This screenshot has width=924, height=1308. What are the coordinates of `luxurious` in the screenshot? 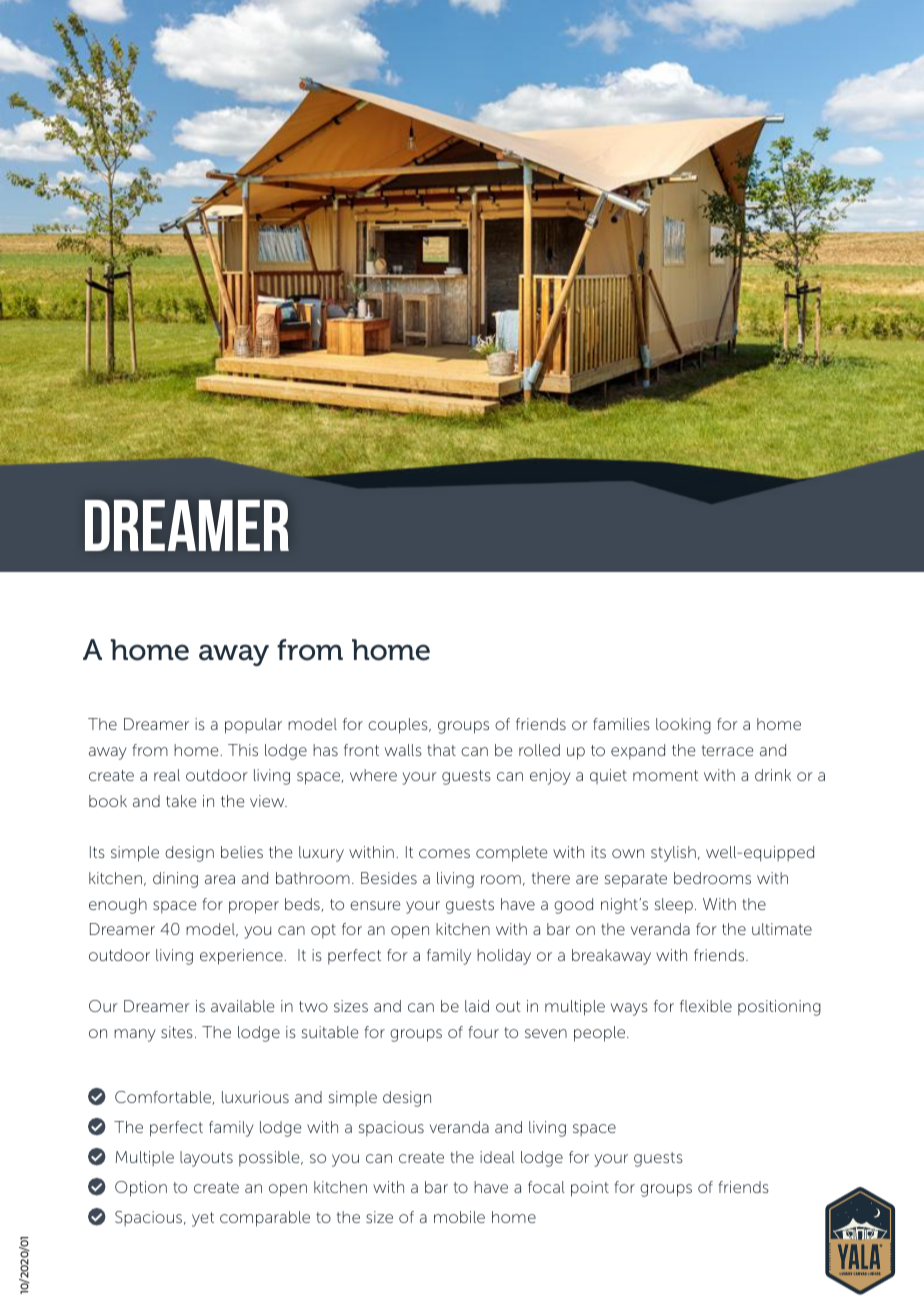 It's located at (255, 1097).
